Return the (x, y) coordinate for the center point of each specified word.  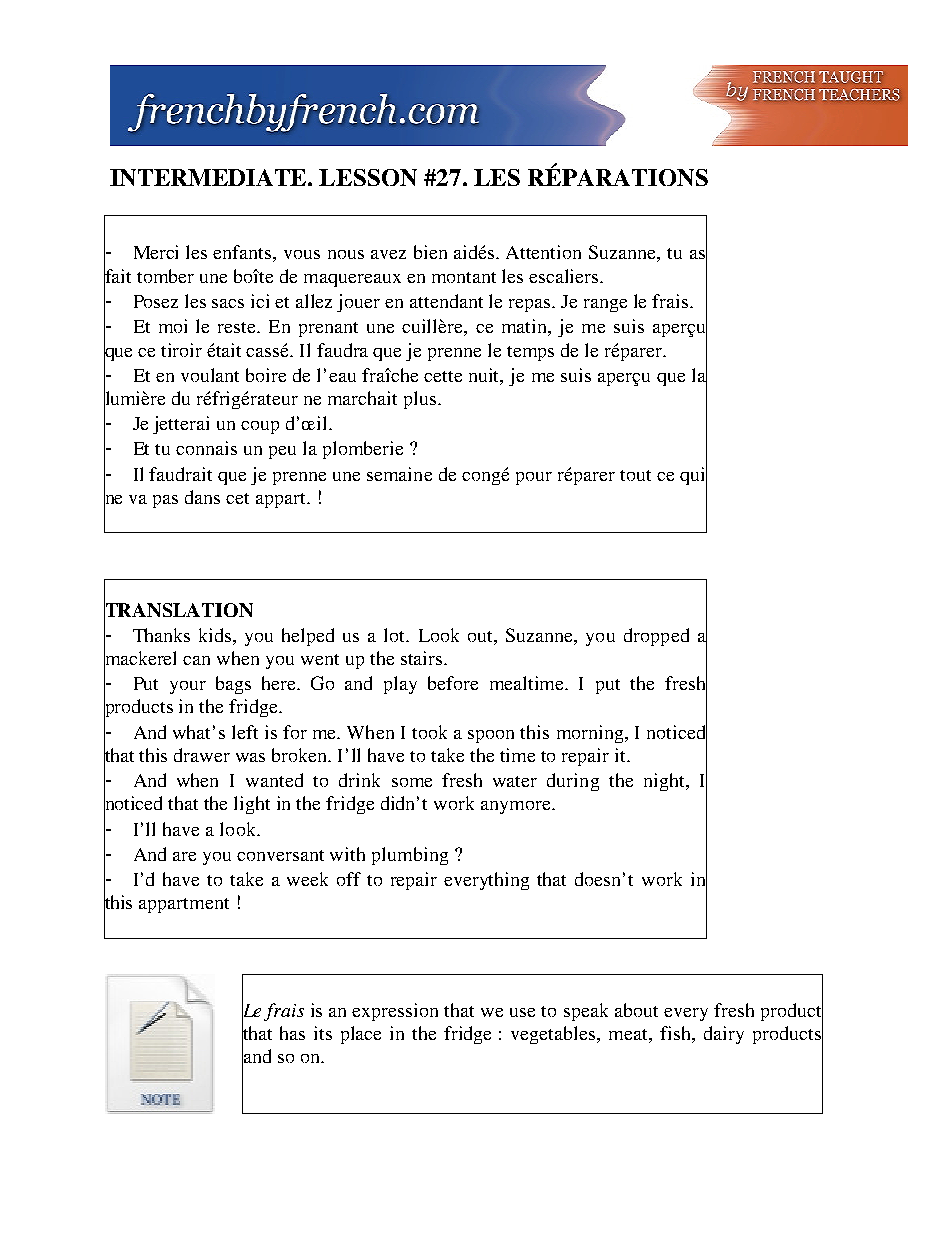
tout (635, 475)
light (252, 805)
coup (260, 427)
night (665, 782)
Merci (156, 252)
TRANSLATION (178, 610)
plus (420, 400)
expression (395, 1012)
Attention (543, 252)
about (636, 1010)
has (292, 1033)
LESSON (368, 177)
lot (396, 635)
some (412, 782)
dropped (656, 637)
